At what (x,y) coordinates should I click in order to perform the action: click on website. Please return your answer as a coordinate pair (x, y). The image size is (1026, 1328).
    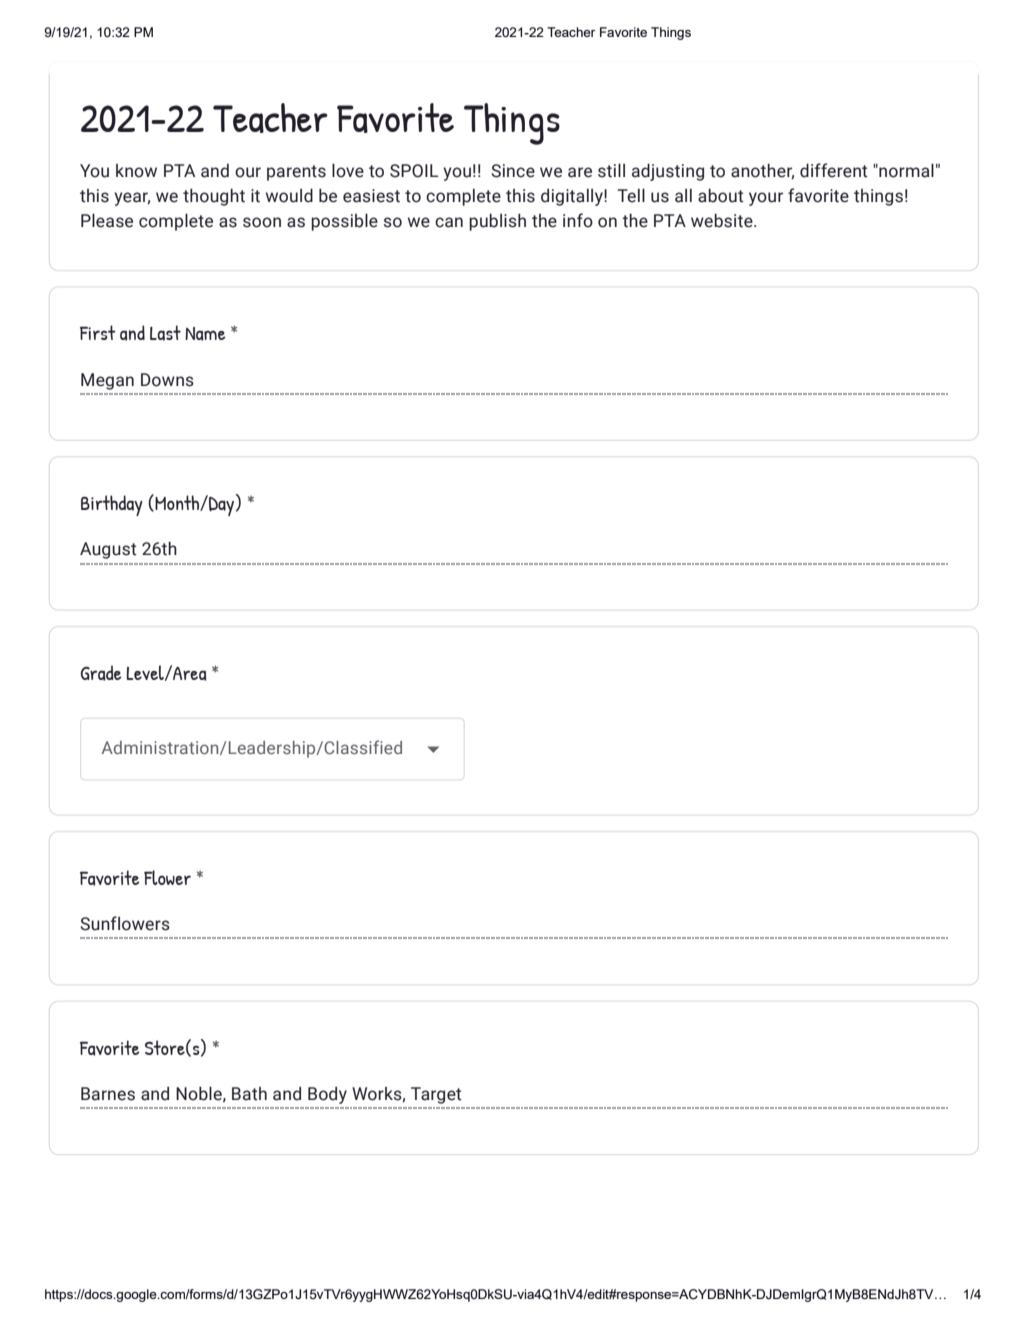
    Looking at the image, I should click on (723, 220).
